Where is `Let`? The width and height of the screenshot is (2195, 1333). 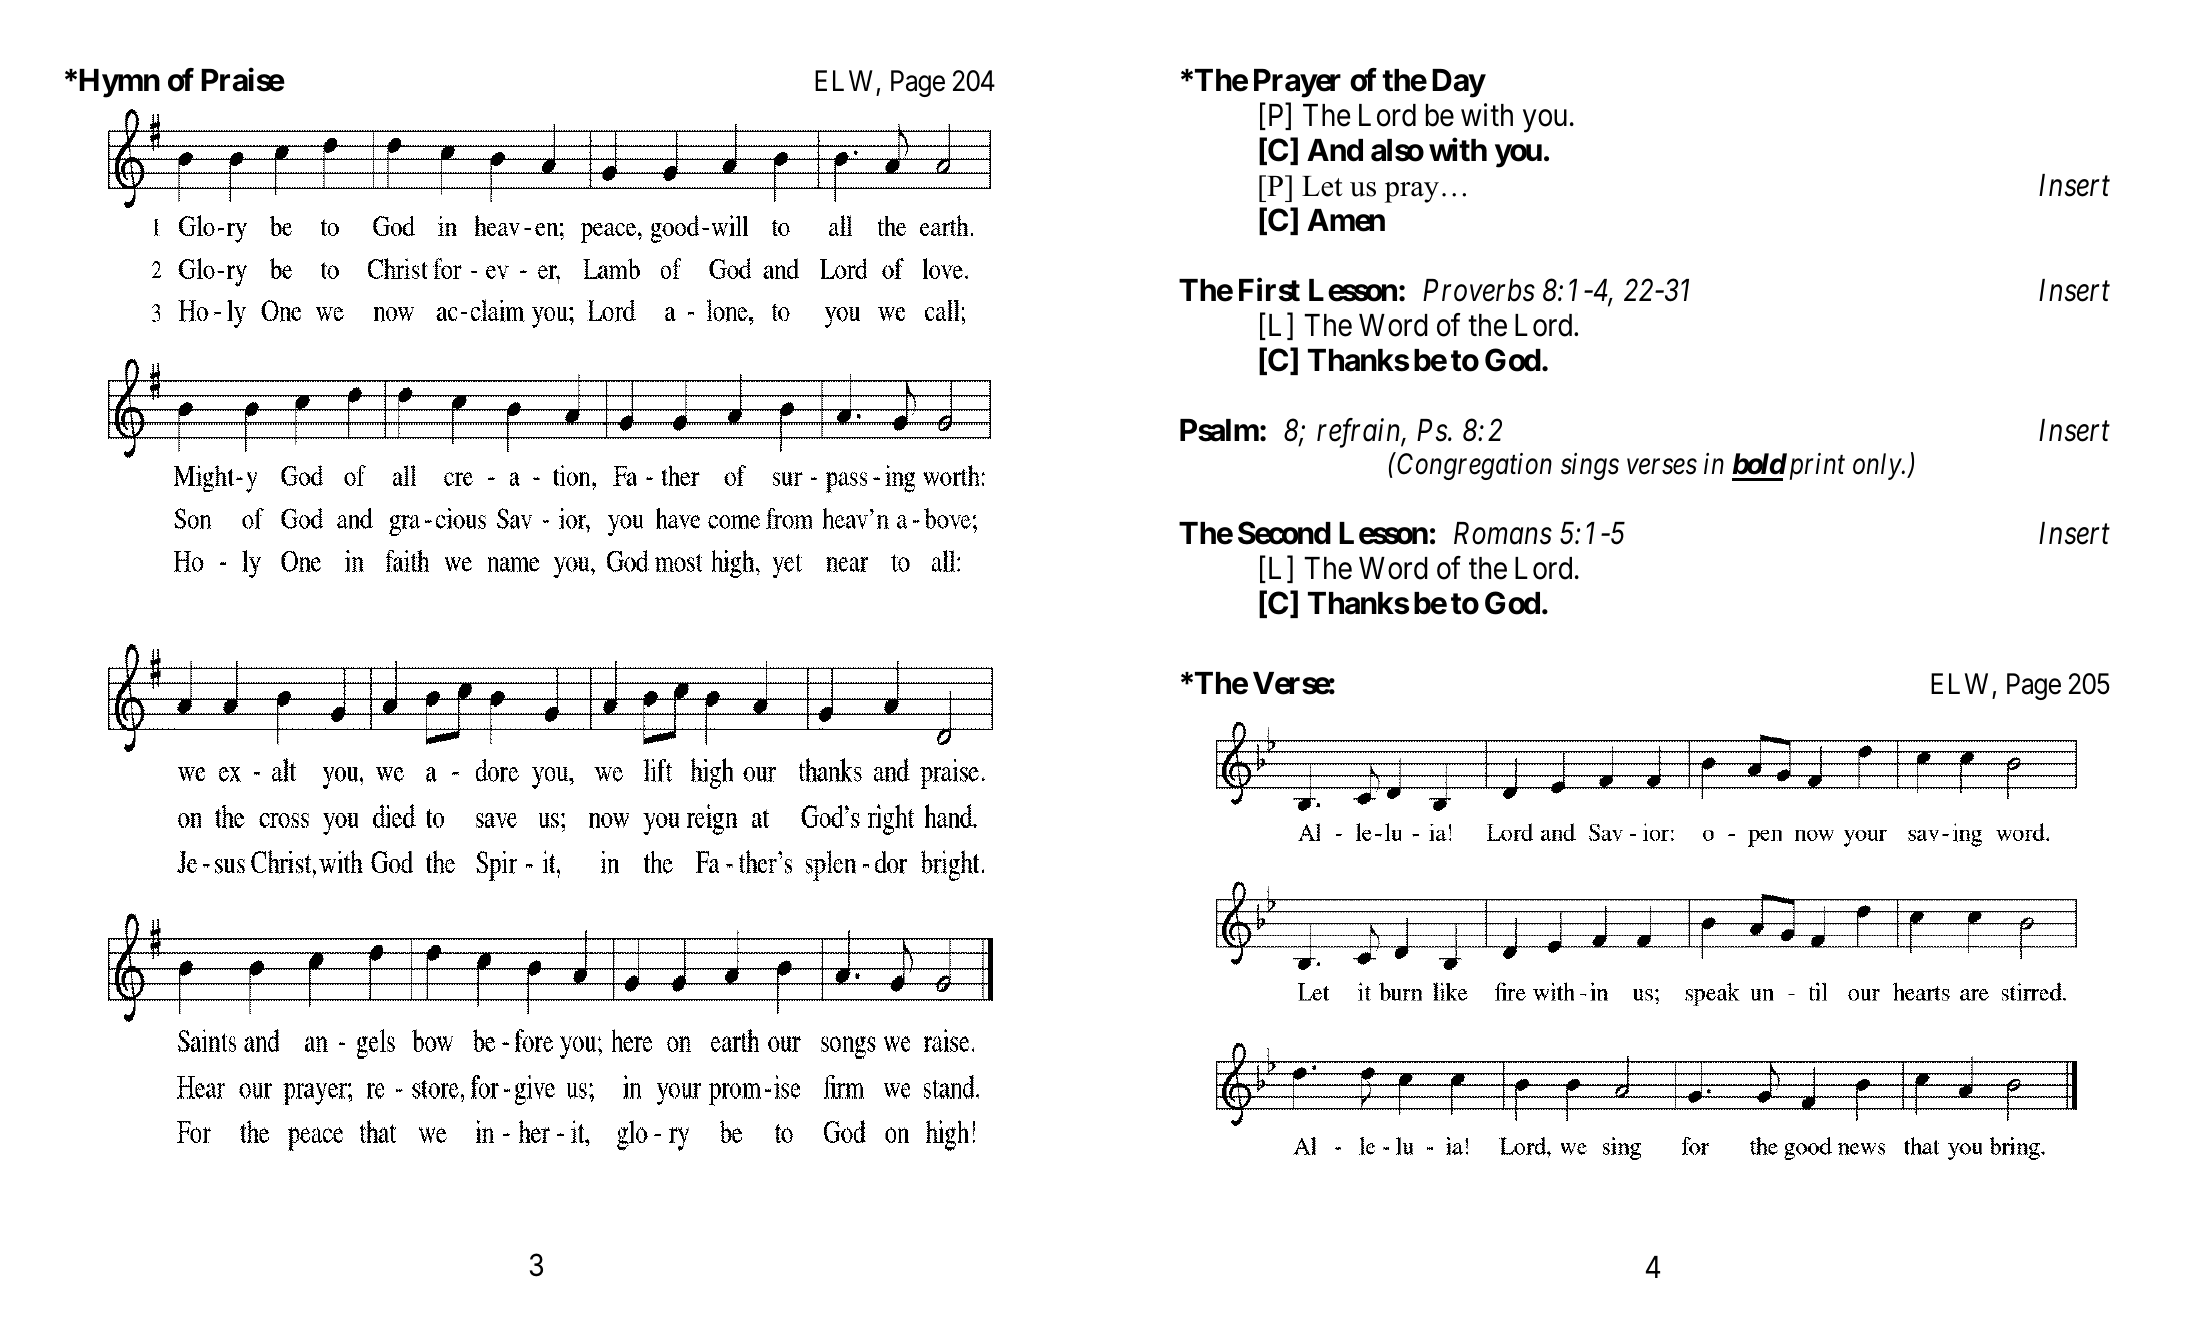
Let is located at coordinates (1322, 186).
